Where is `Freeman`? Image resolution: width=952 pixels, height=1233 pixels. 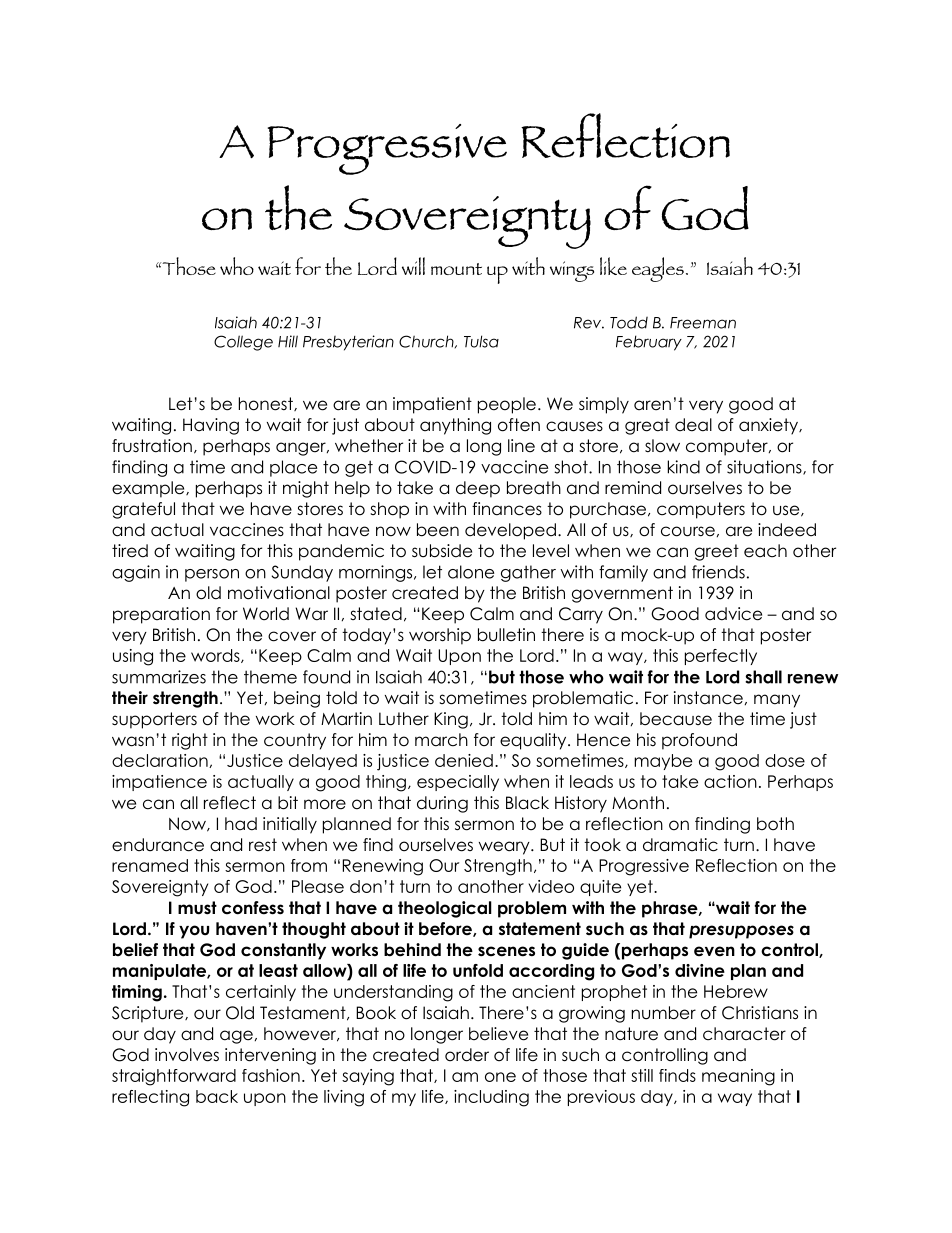
Freeman is located at coordinates (703, 323).
